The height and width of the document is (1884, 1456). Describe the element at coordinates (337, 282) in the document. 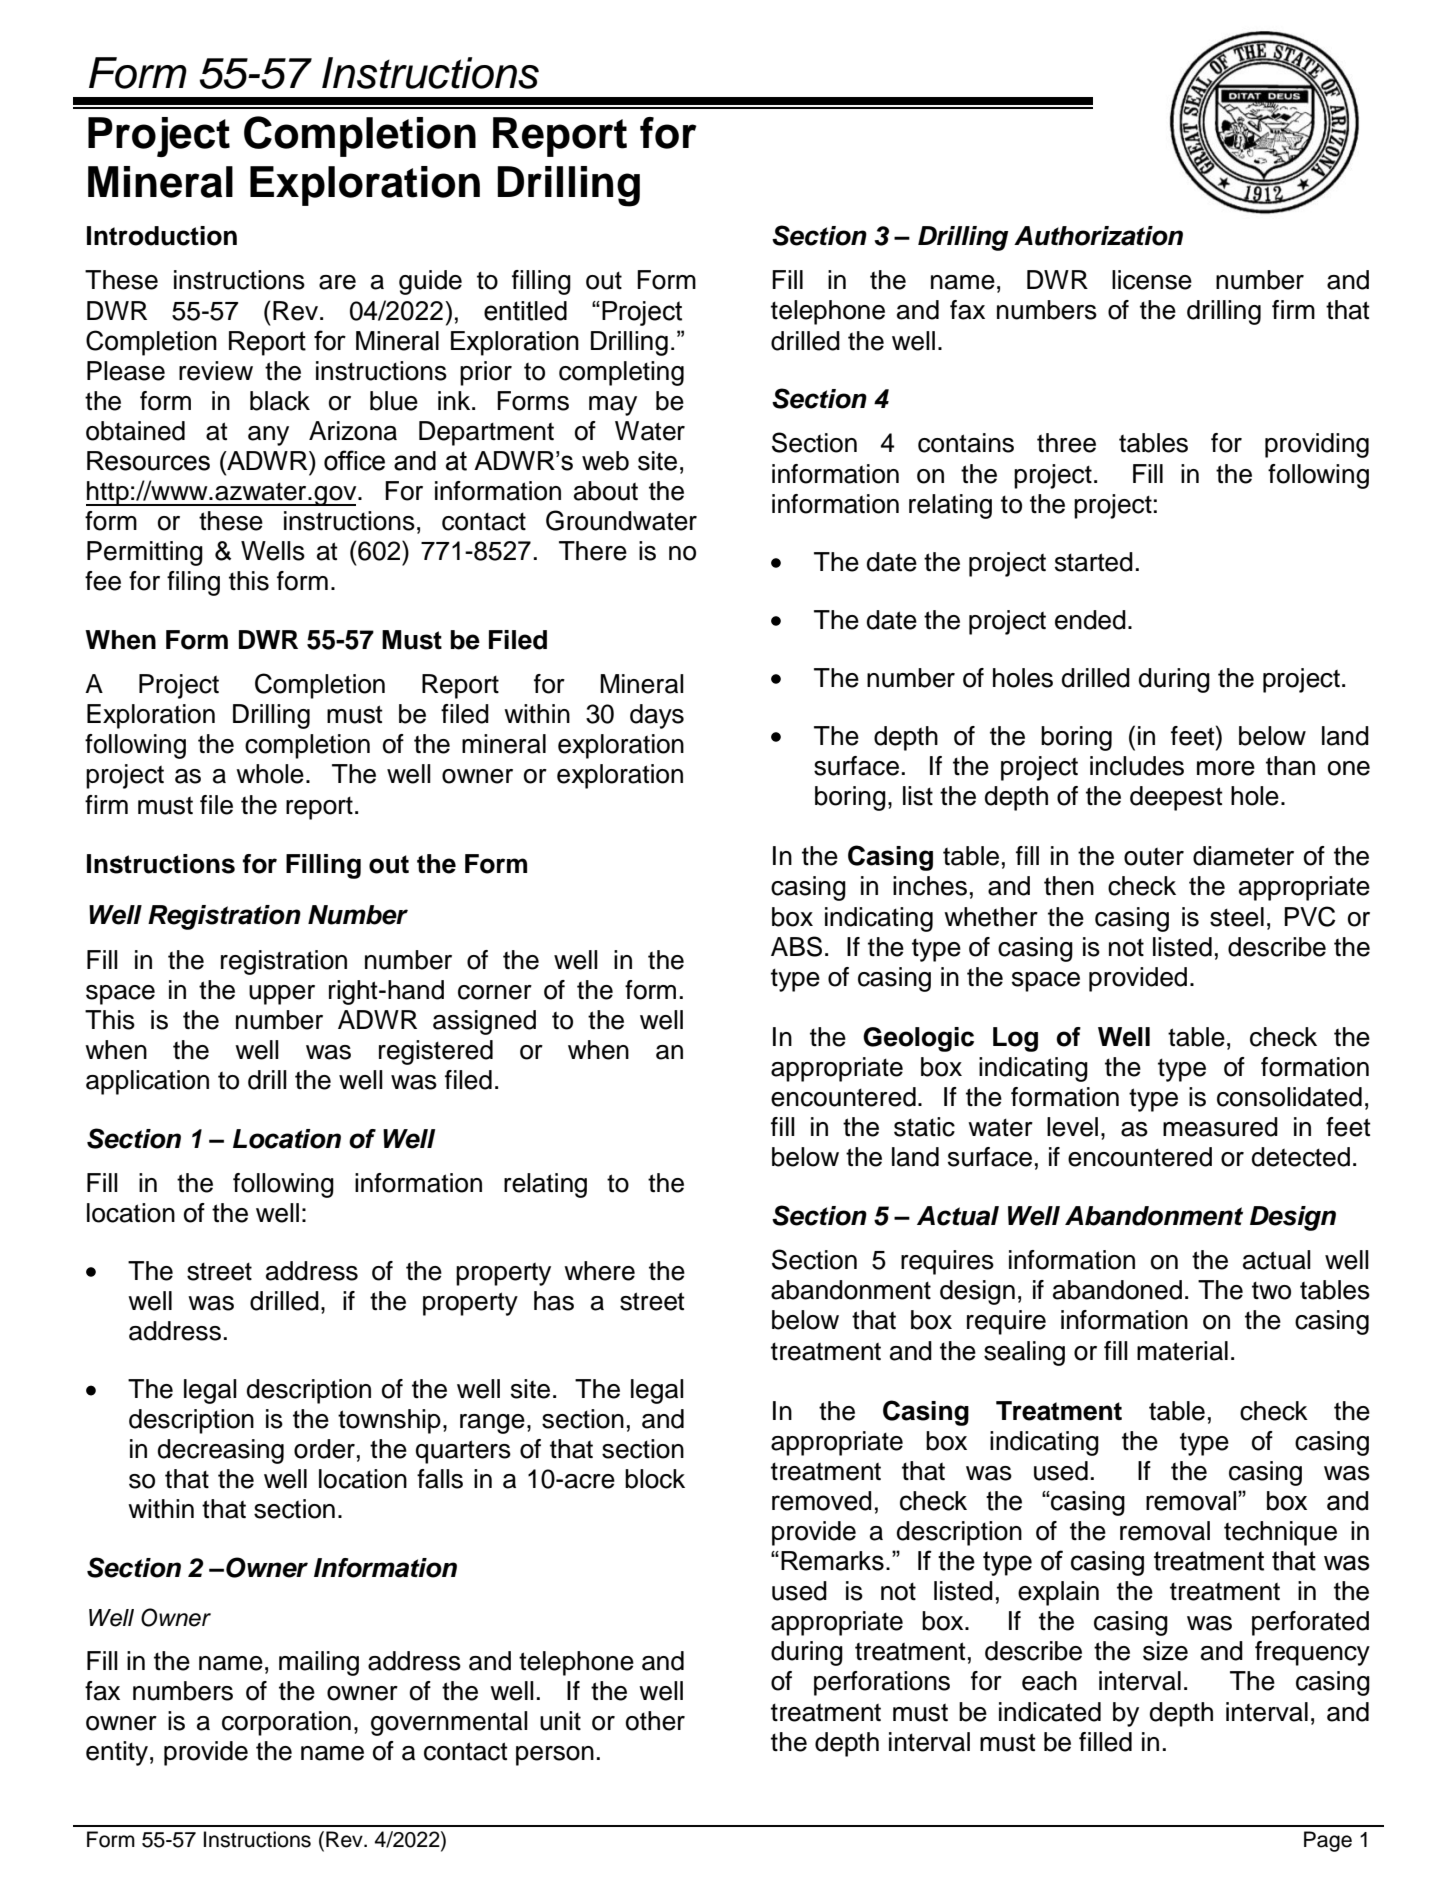

I see `are` at that location.
